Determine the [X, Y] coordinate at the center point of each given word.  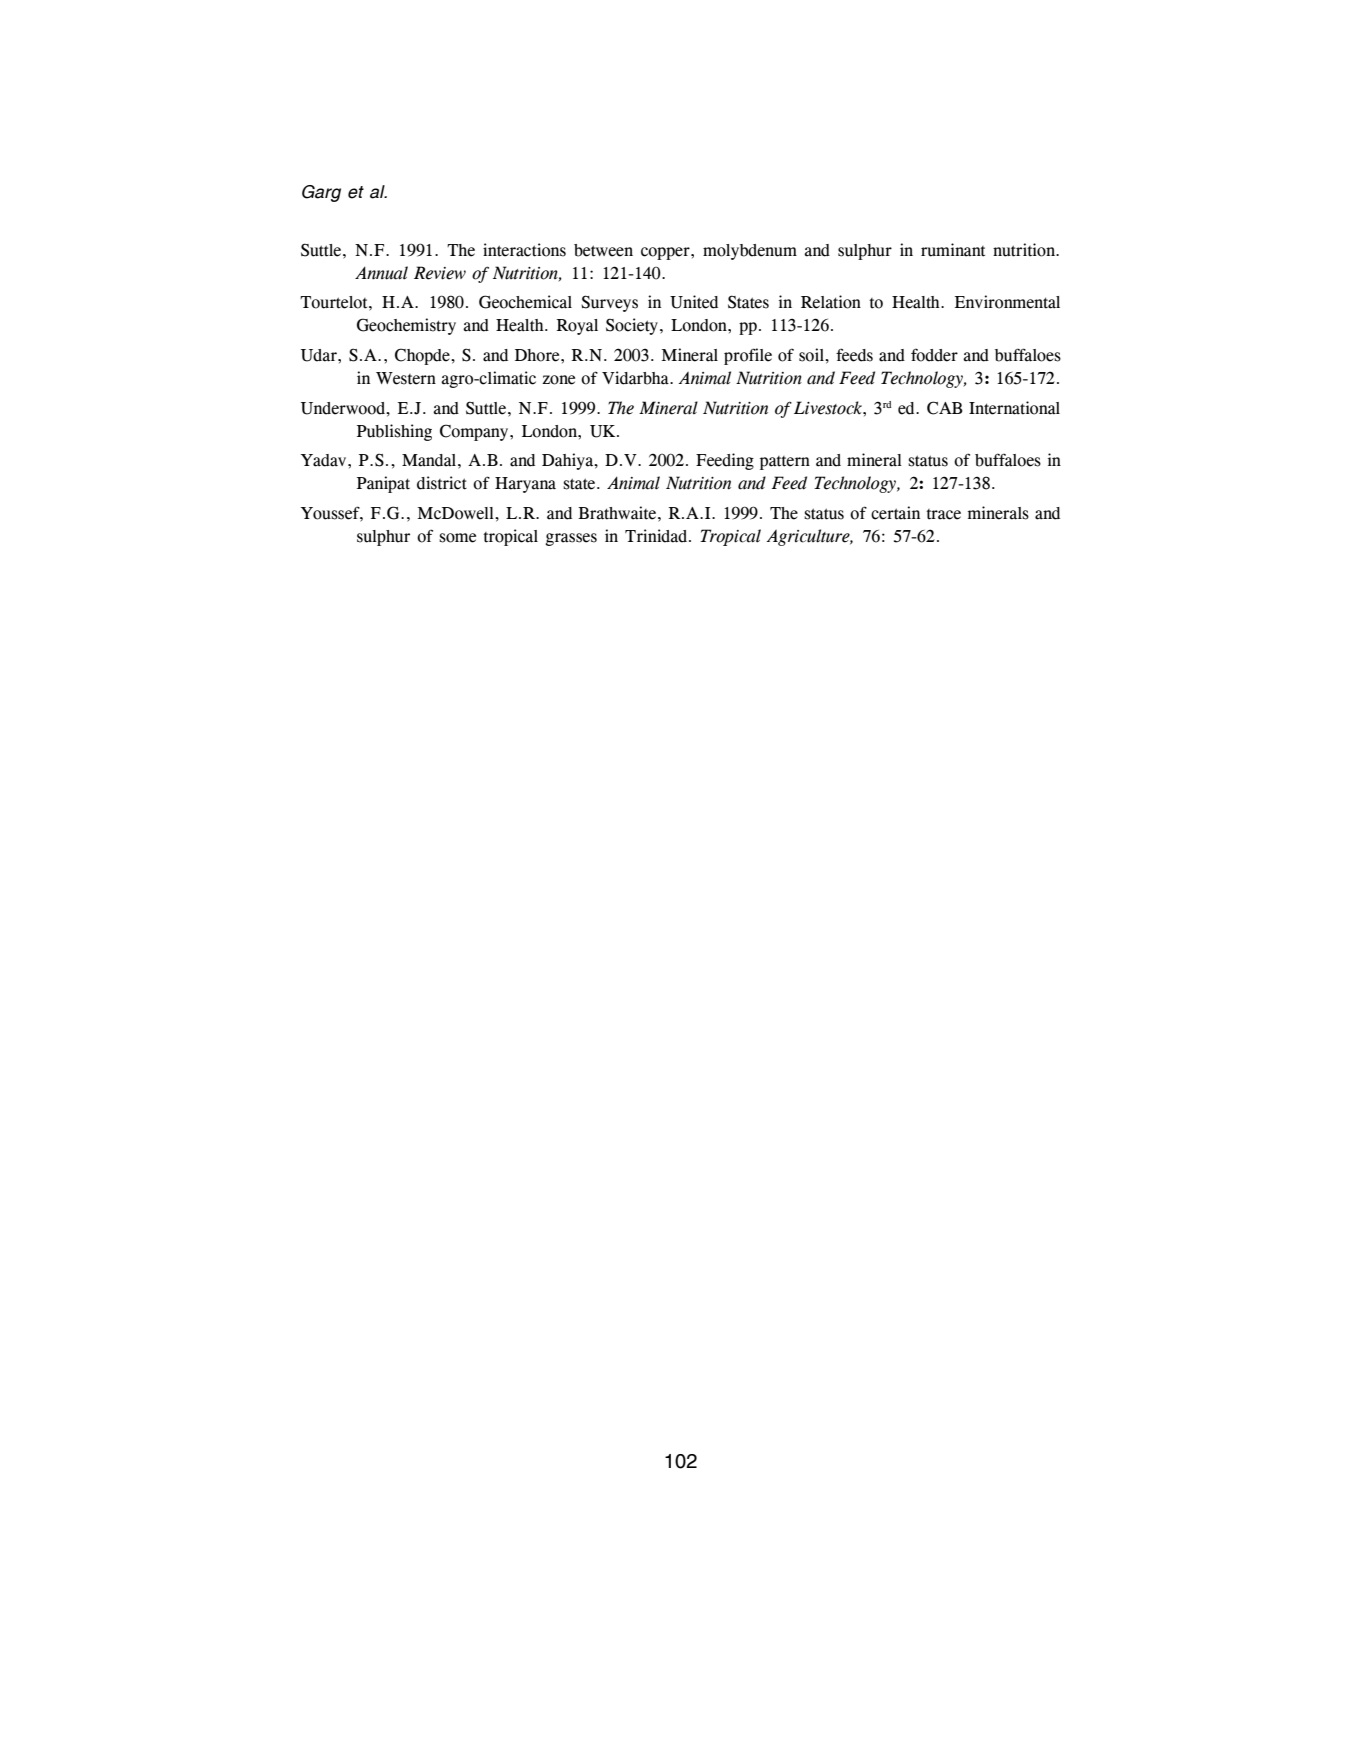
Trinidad [657, 536]
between [603, 250]
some [457, 538]
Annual [381, 273]
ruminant [953, 250]
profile [748, 356]
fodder [934, 355]
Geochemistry [406, 326]
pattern [785, 463]
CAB [945, 408]
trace [943, 514]
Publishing [394, 432]
